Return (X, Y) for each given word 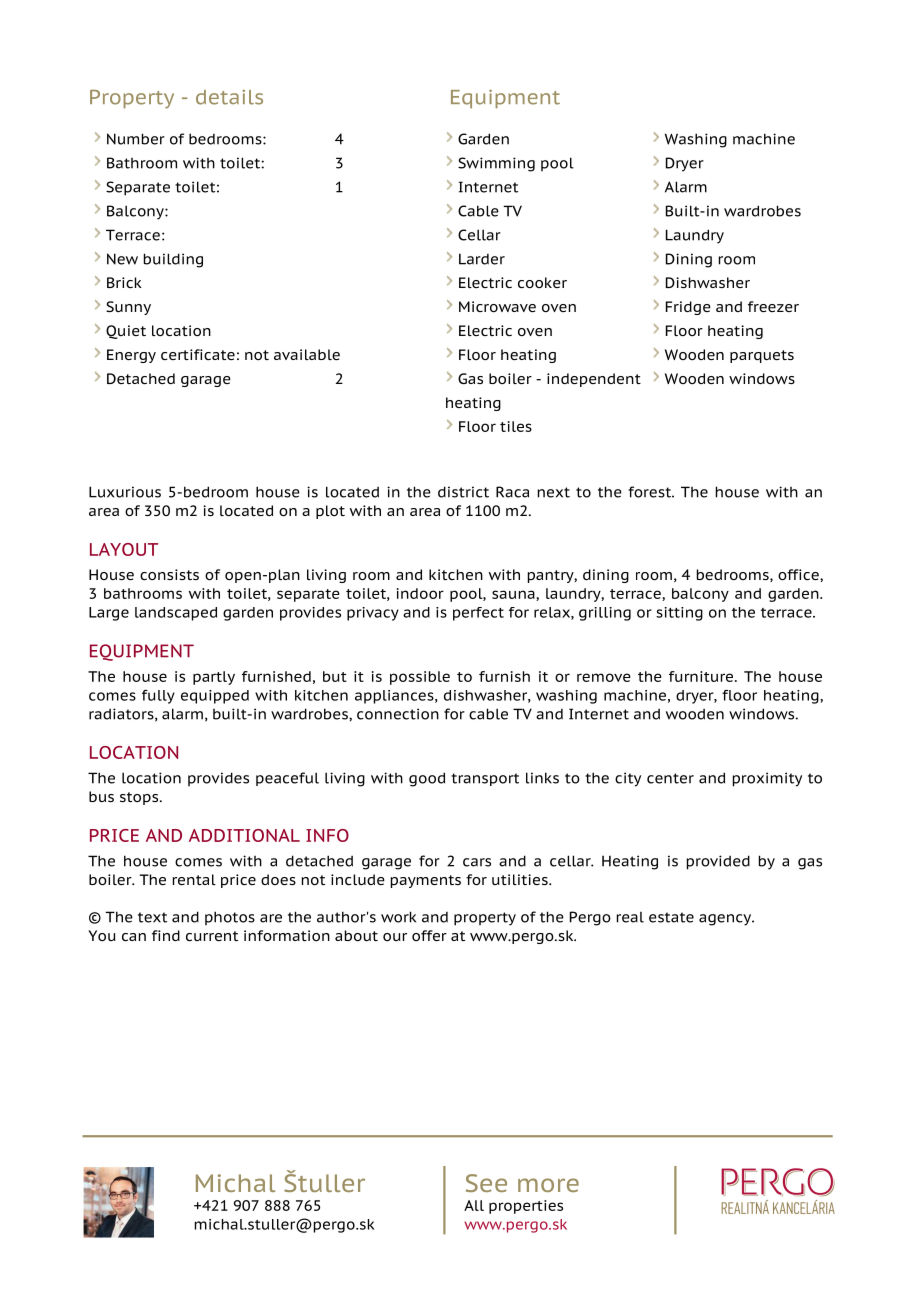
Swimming (496, 164)
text (152, 917)
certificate (198, 354)
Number (136, 139)
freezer (773, 306)
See (486, 1183)
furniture (702, 676)
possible (420, 678)
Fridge (688, 308)
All (474, 1205)
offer (429, 935)
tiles (516, 426)
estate (671, 917)
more (548, 1185)
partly (214, 678)
